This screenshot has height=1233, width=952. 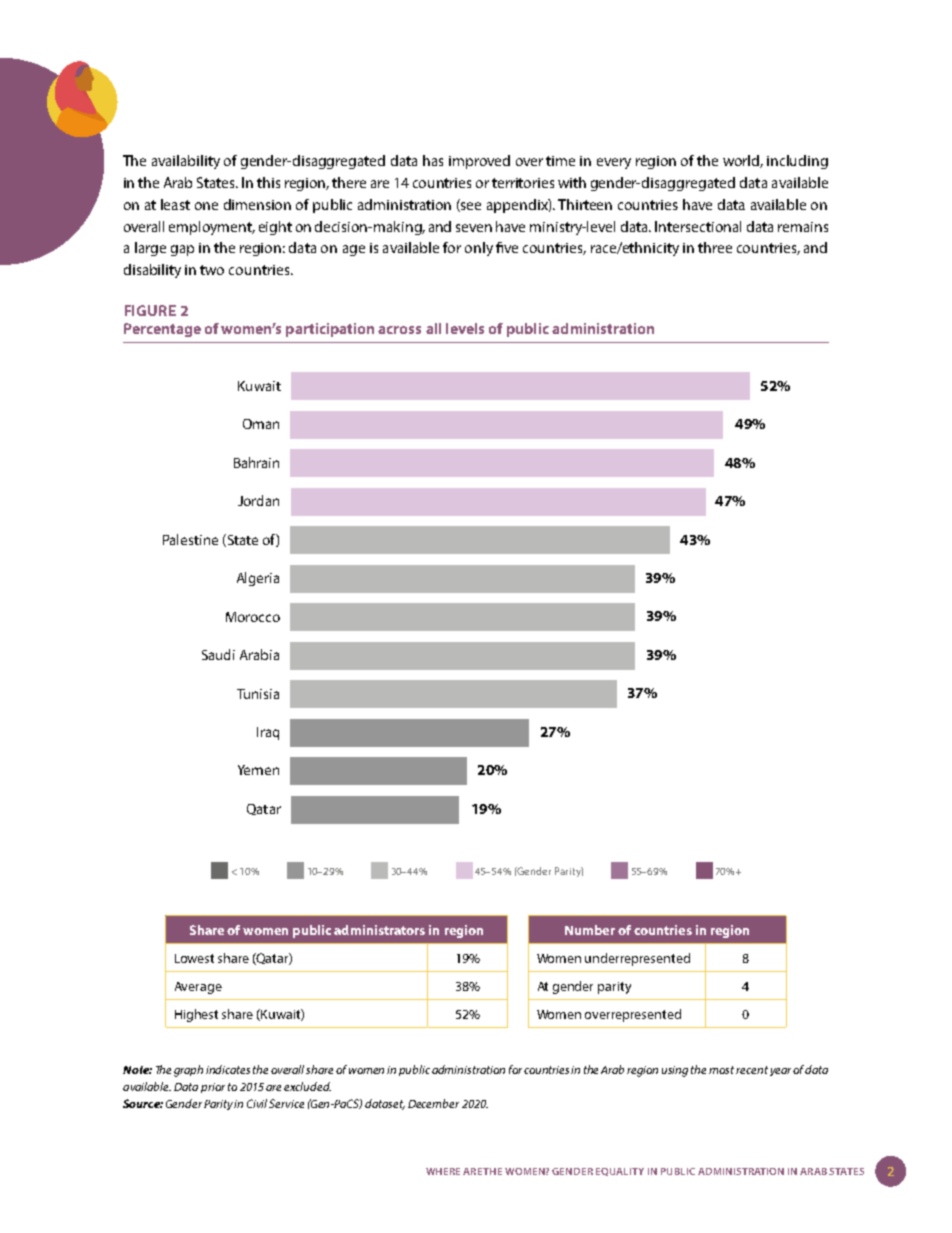 What do you see at coordinates (803, 227) in the screenshot?
I see `remains` at bounding box center [803, 227].
